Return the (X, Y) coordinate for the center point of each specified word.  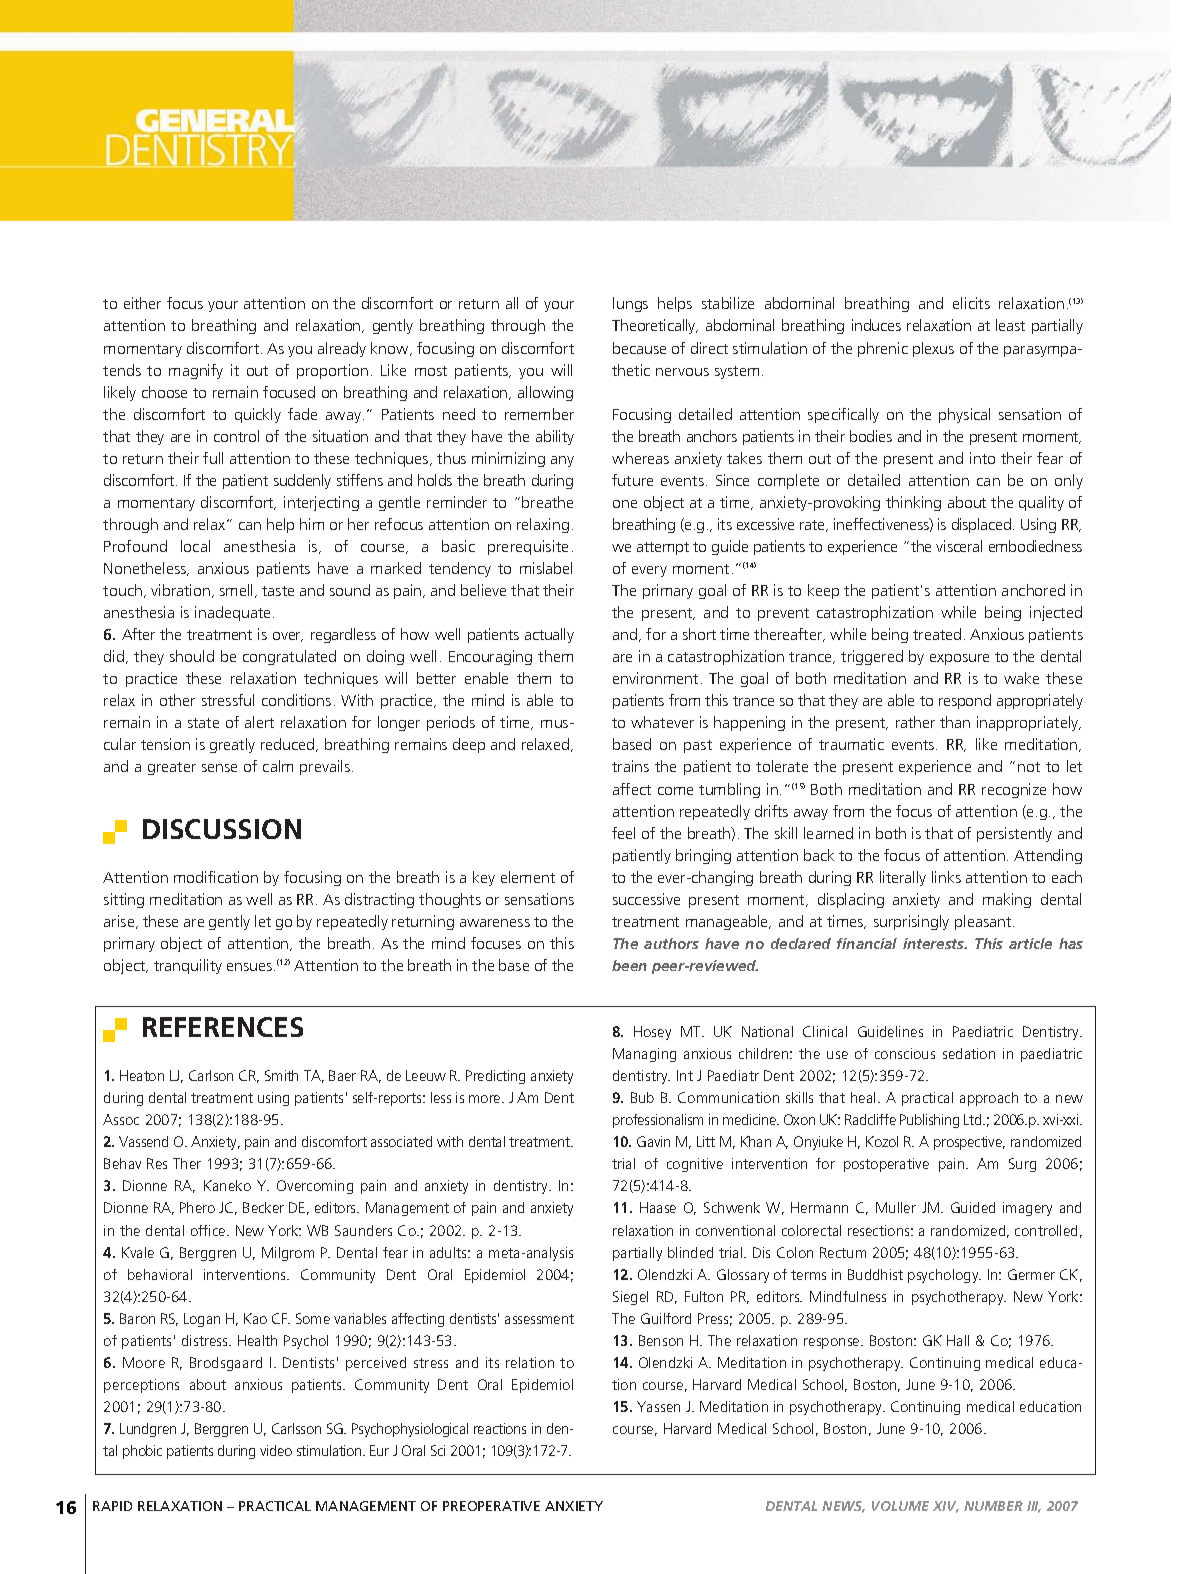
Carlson (211, 1075)
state (203, 723)
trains (630, 766)
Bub (642, 1097)
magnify (196, 371)
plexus (933, 349)
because (639, 348)
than (955, 722)
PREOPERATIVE (491, 1506)
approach (989, 1099)
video (276, 1450)
